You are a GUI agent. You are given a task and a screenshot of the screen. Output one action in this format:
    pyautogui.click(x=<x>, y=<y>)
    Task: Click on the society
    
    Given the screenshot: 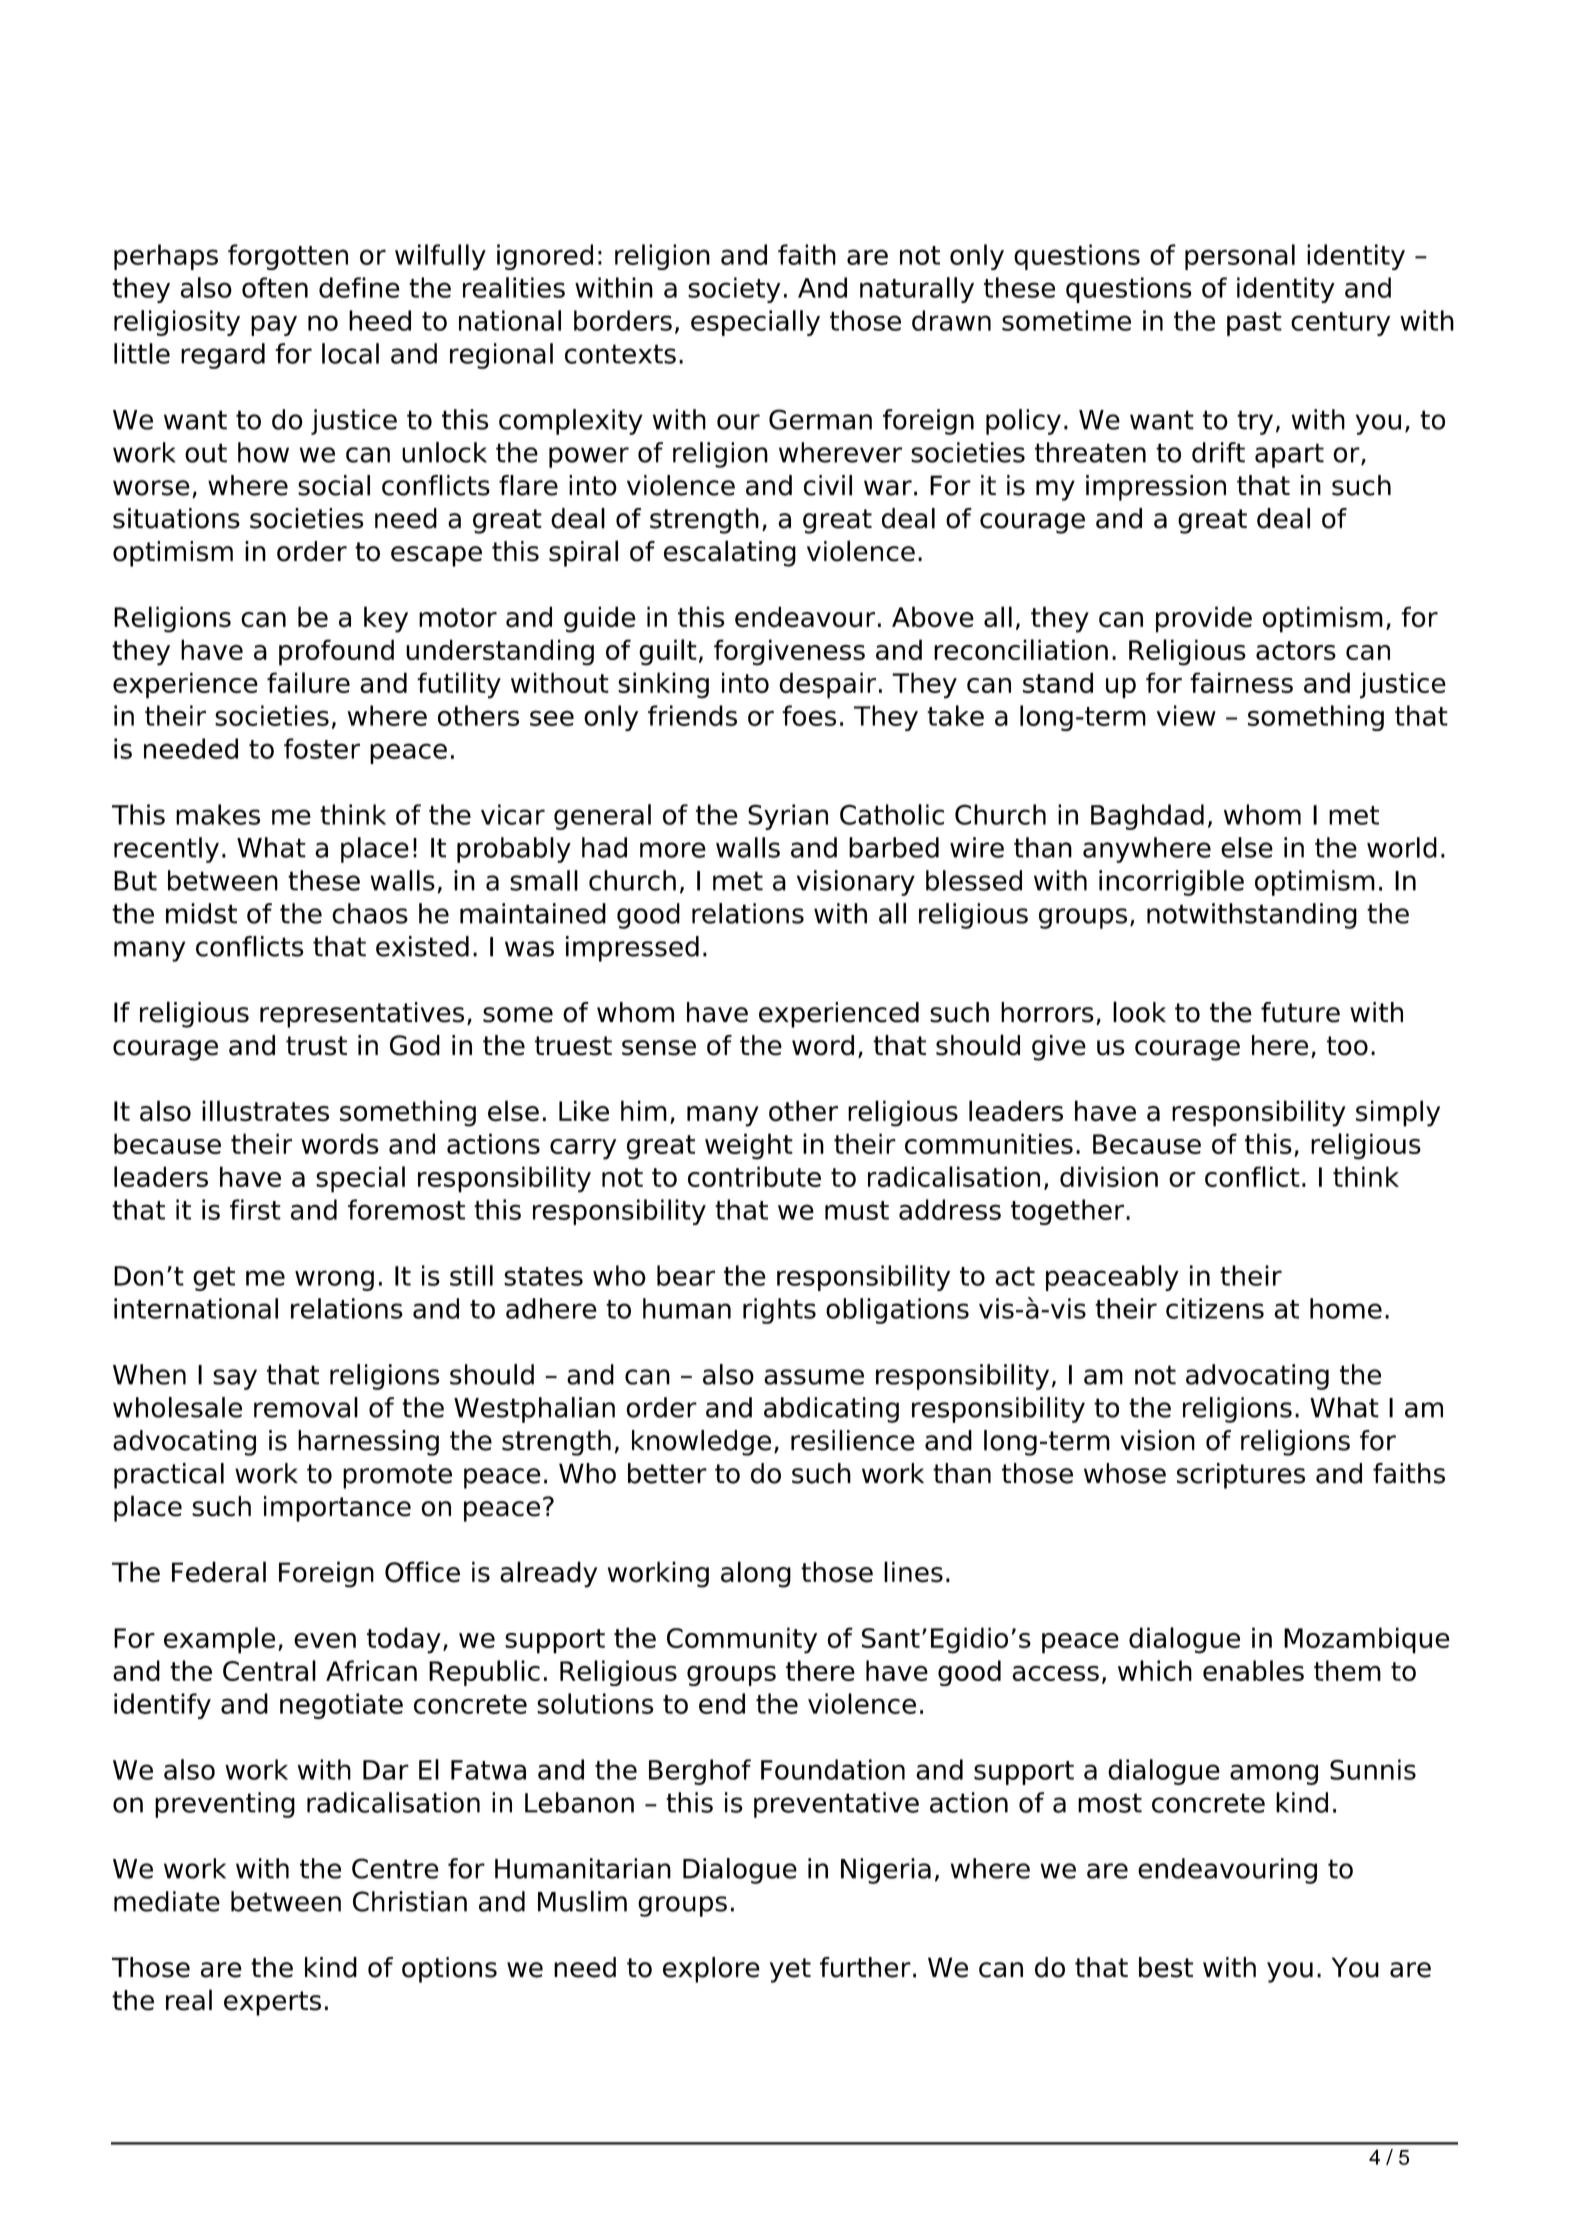 What is the action you would take?
    pyautogui.click(x=734, y=290)
